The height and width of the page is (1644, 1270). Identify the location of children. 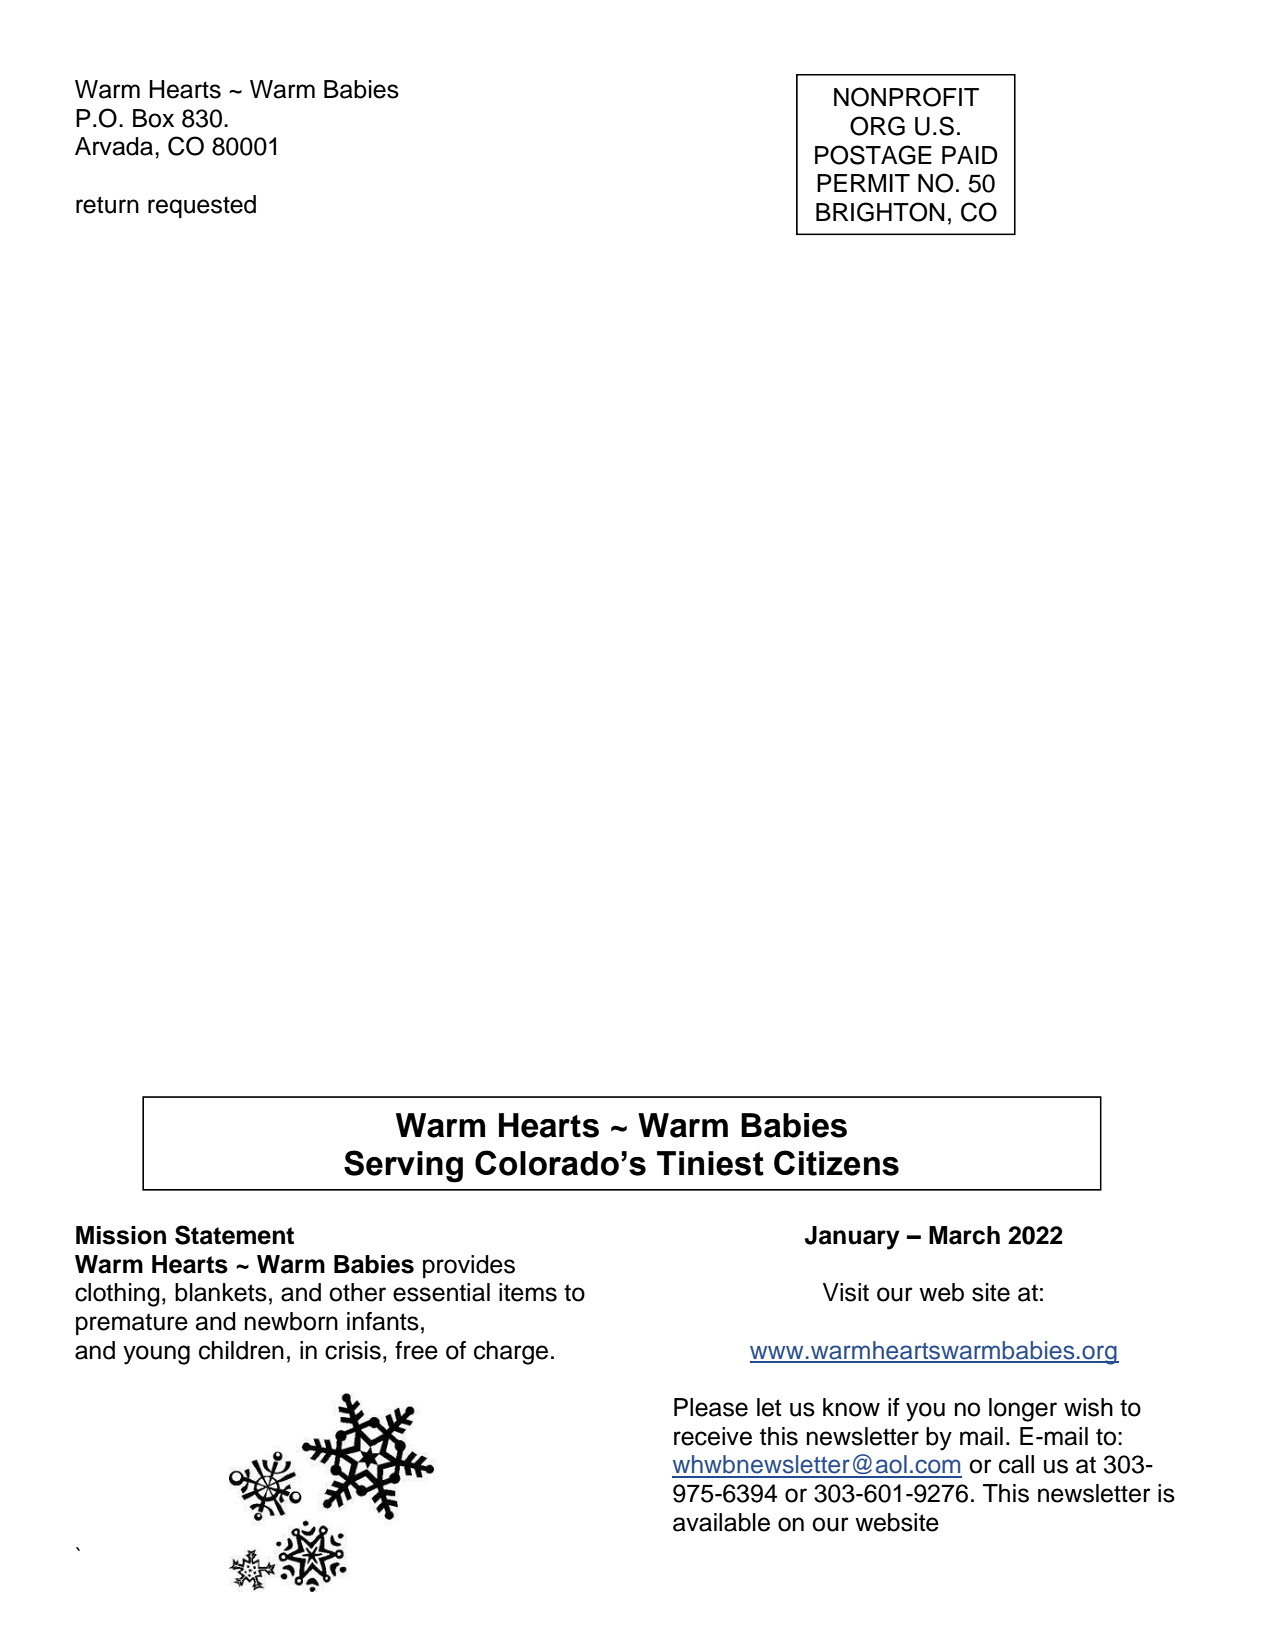
(241, 1350).
